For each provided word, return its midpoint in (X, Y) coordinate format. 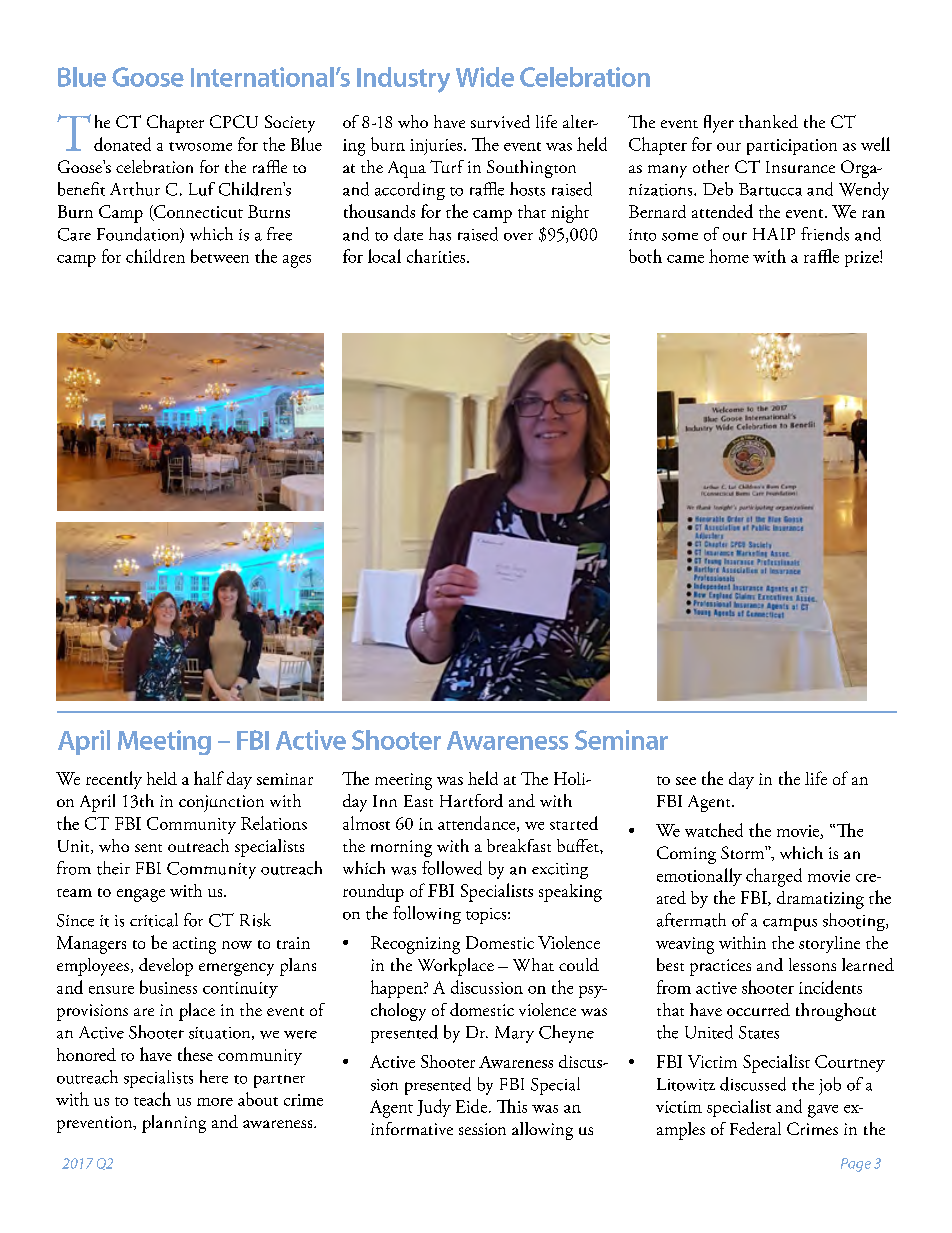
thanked (768, 121)
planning (174, 1124)
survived (500, 121)
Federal (755, 1128)
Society (290, 124)
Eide (471, 1106)
